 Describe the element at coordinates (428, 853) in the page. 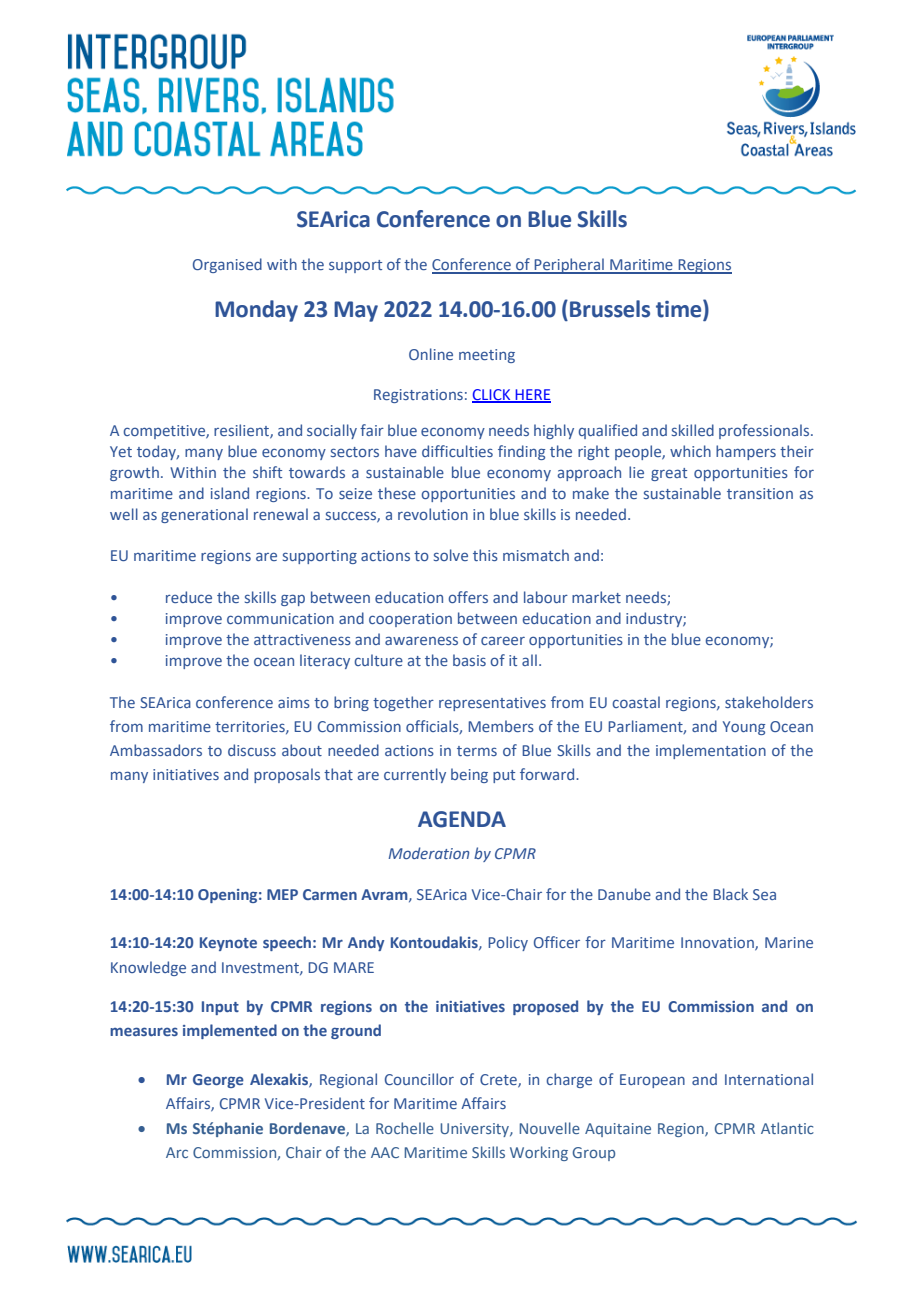

I see `Moderation` at that location.
